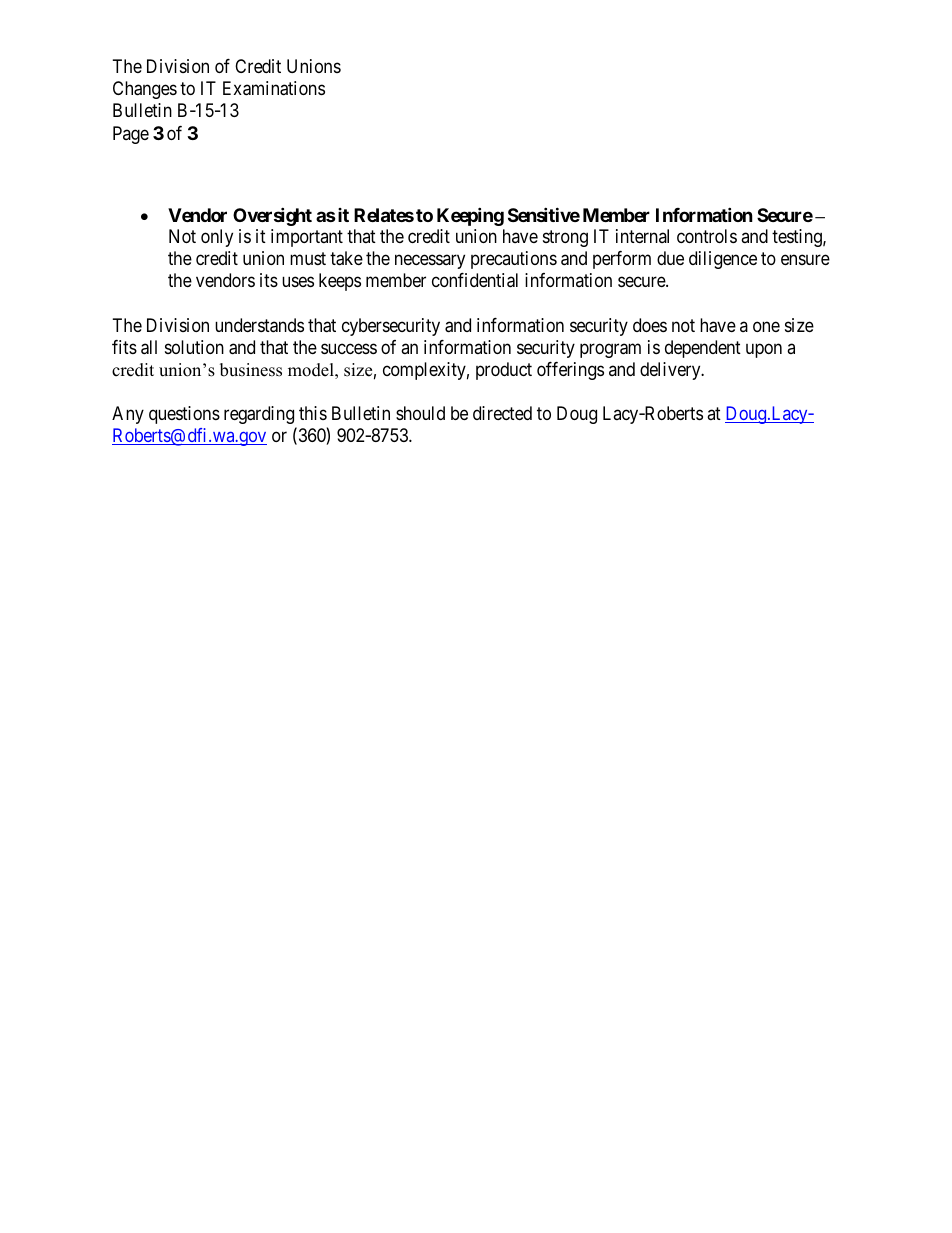  I want to click on necessary, so click(430, 262).
